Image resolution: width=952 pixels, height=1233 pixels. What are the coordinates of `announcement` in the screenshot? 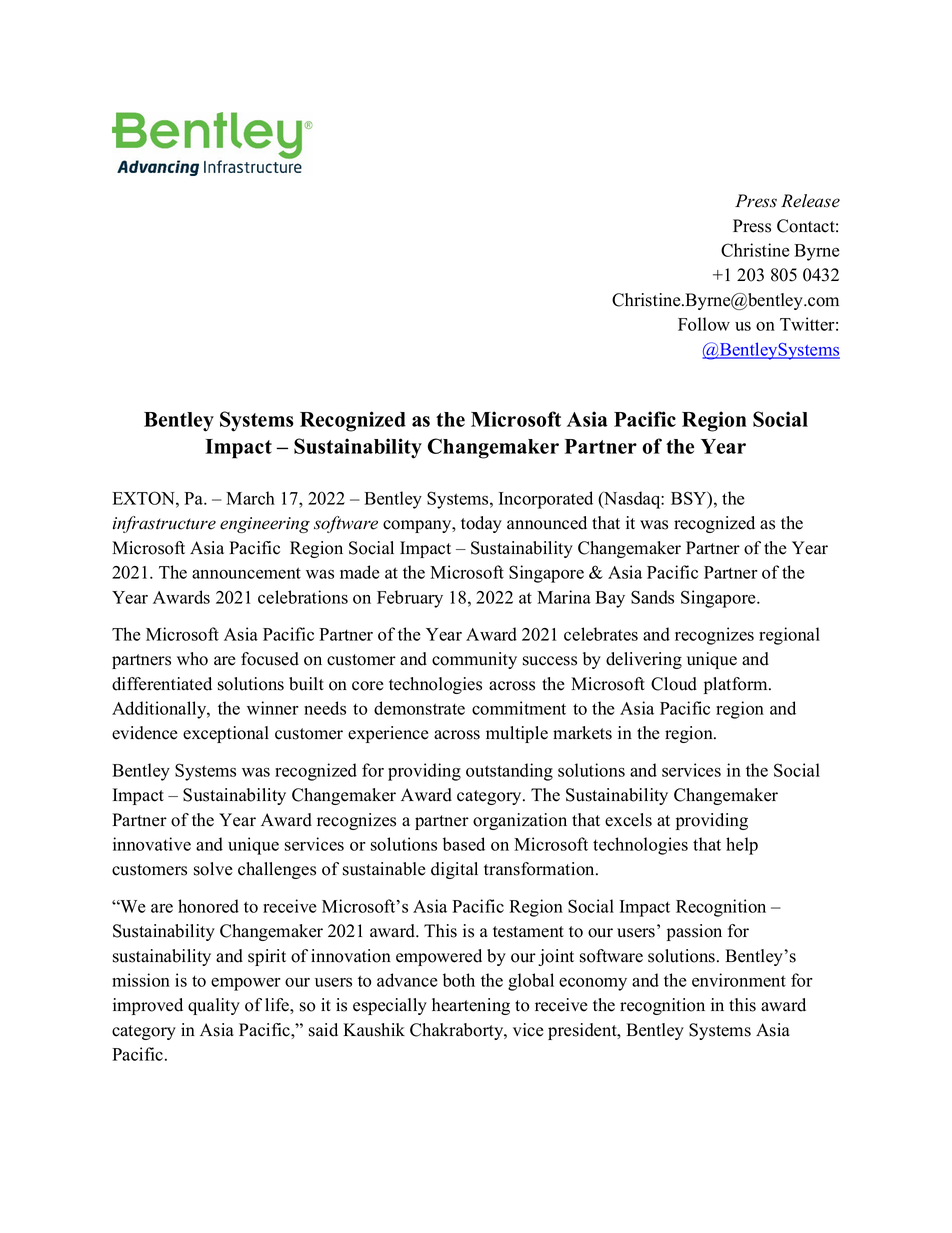 It's located at (246, 573).
